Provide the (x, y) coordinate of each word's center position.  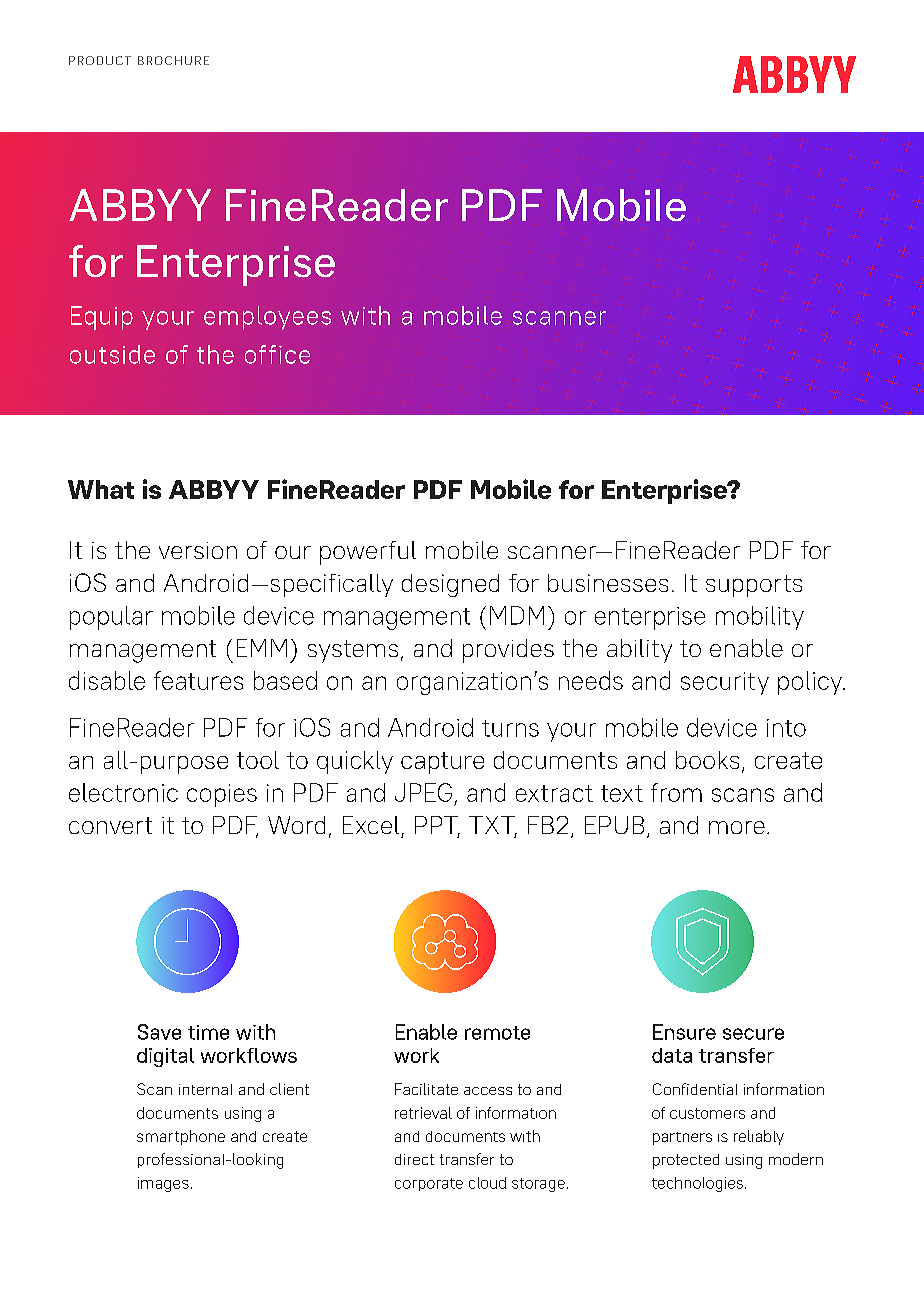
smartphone (181, 1137)
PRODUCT (100, 60)
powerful (368, 553)
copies (222, 795)
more (737, 827)
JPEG (423, 792)
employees (267, 318)
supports (754, 586)
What (101, 489)
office (277, 354)
